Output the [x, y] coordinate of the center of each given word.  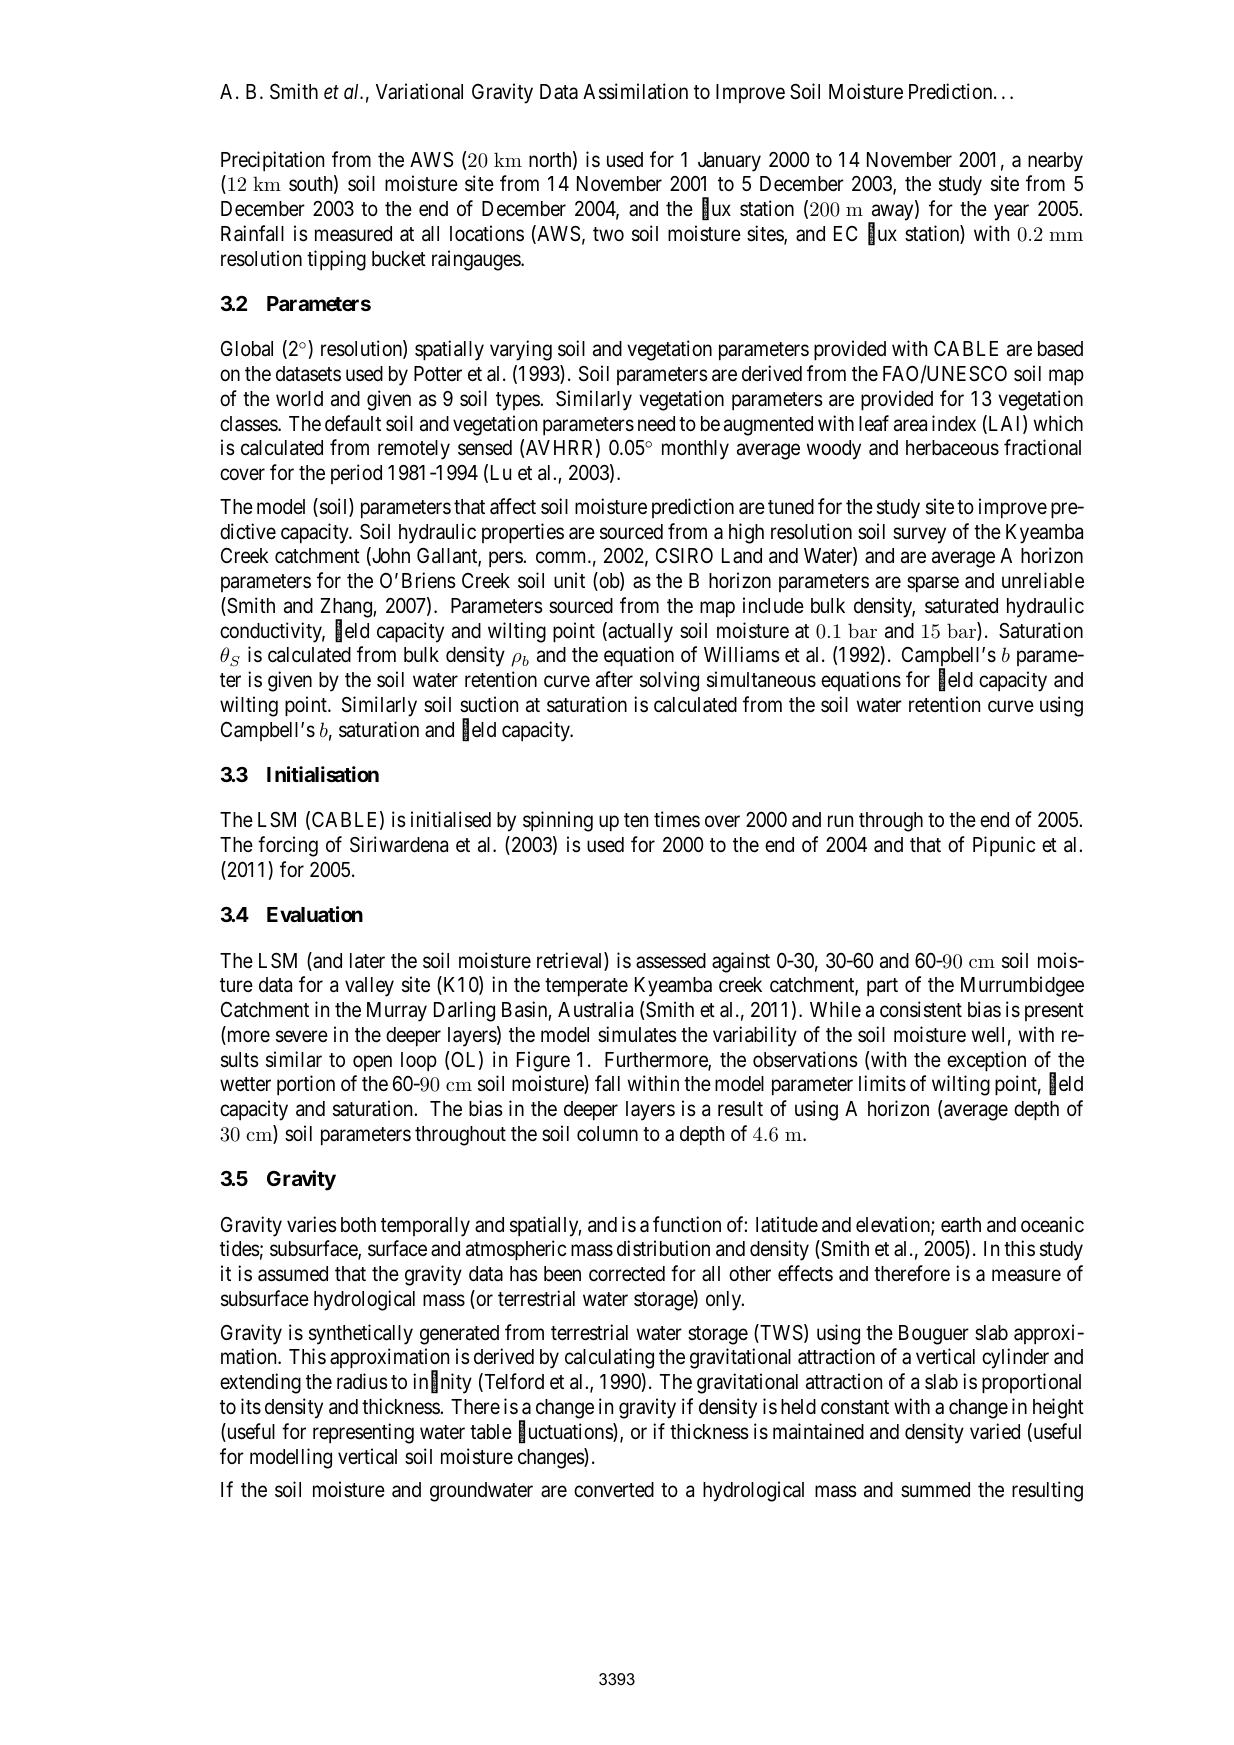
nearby [1055, 162]
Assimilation [635, 91]
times [677, 819]
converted [614, 1490]
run [840, 821]
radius [362, 1381]
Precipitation [272, 161]
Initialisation [323, 774]
